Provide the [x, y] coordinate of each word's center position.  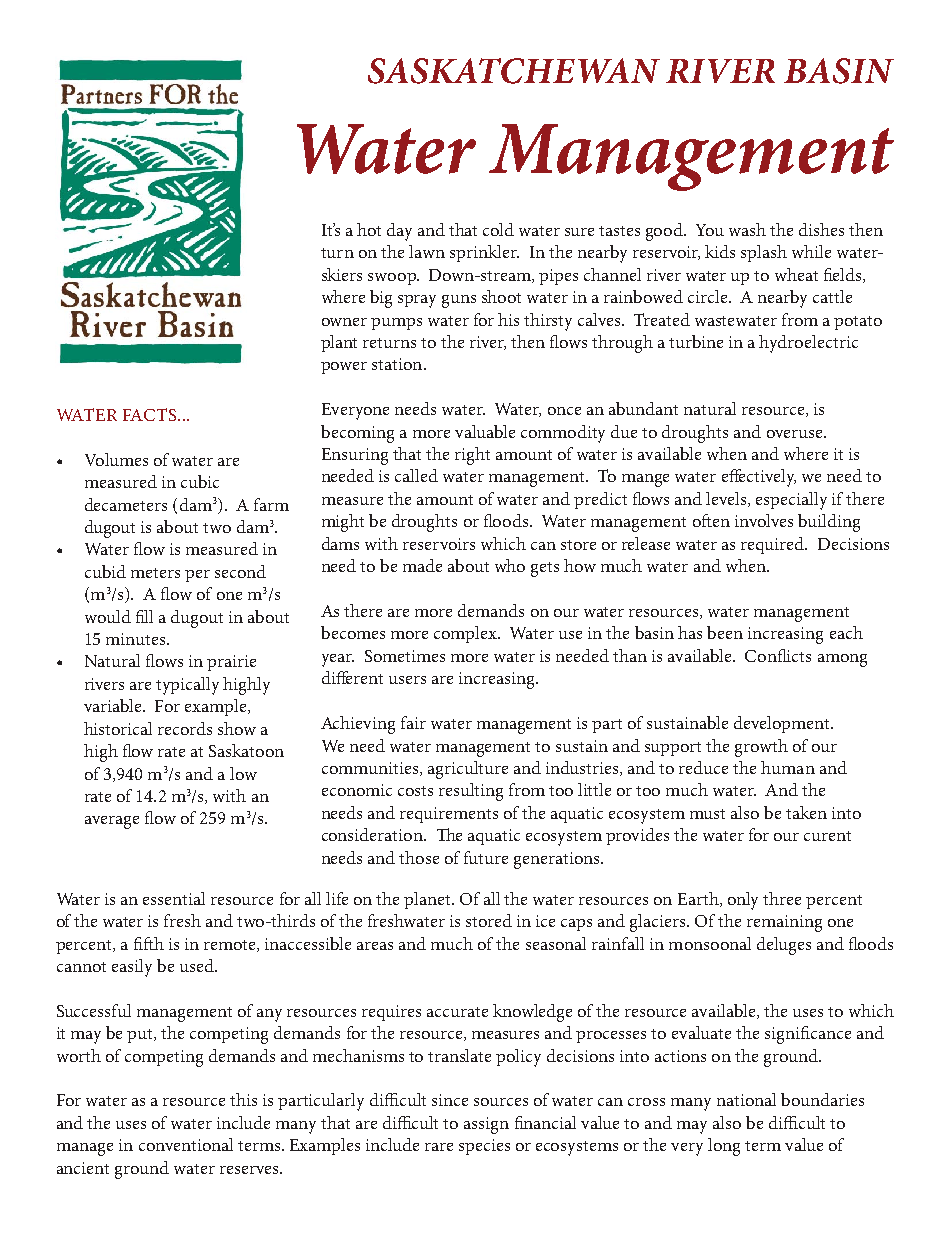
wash [747, 229]
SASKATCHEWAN [514, 71]
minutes [137, 639]
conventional [186, 1144]
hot [369, 229]
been [725, 632]
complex [466, 634]
